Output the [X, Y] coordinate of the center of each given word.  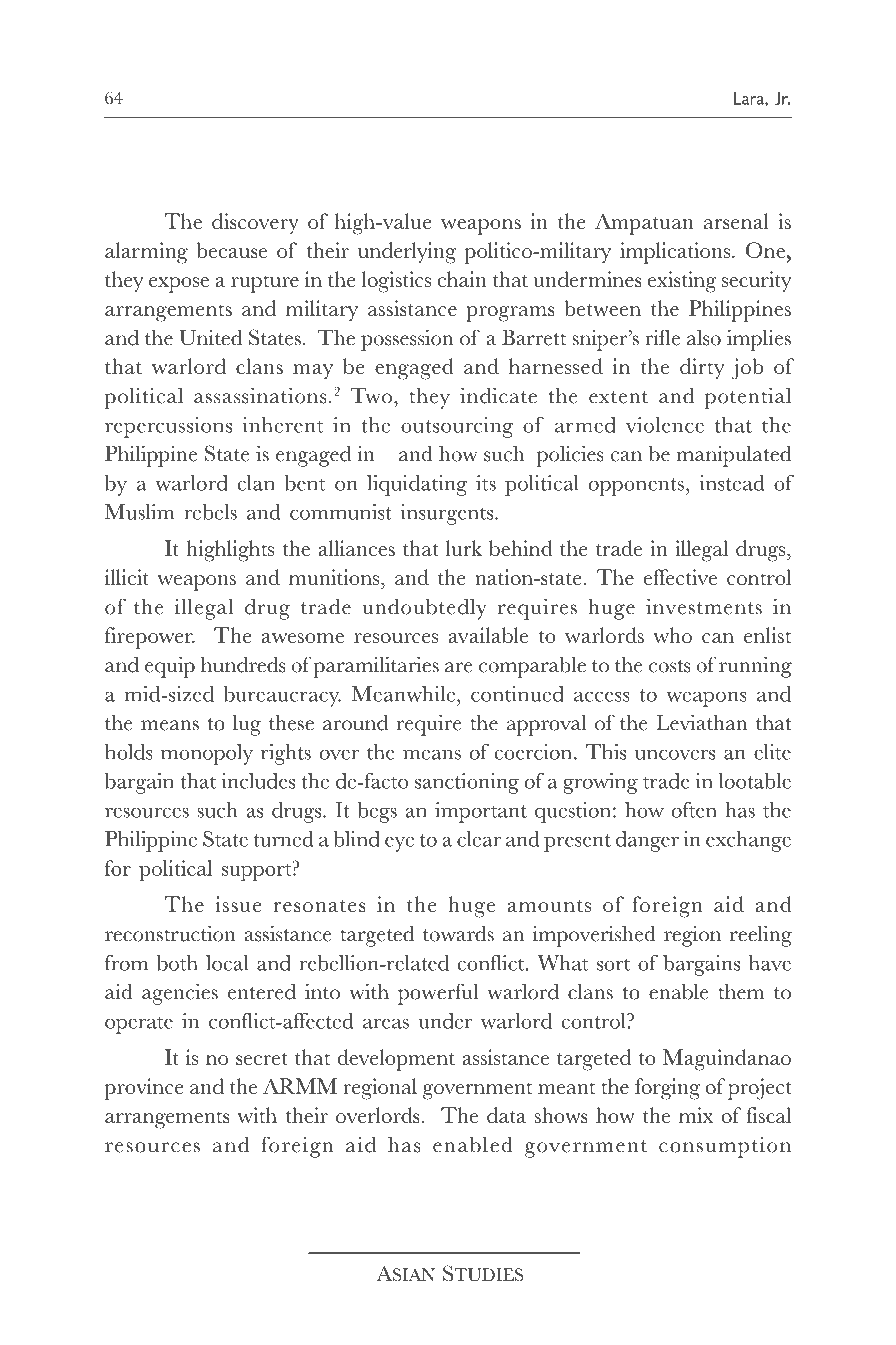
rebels [210, 512]
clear [479, 839]
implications [675, 253]
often [694, 810]
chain [462, 279]
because [231, 250]
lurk [464, 548]
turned [283, 839]
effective [680, 577]
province [144, 1089]
